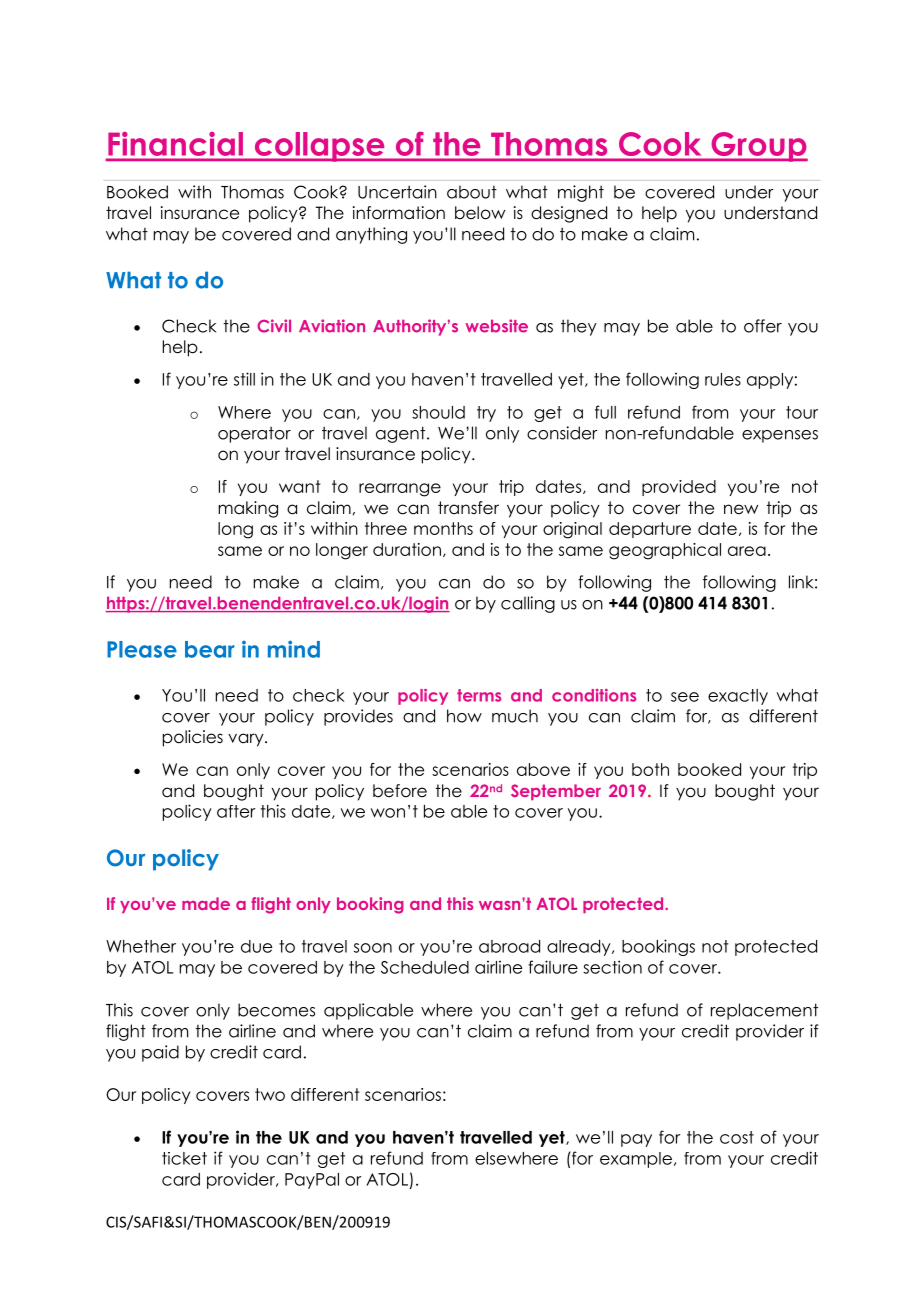 Image resolution: width=924 pixels, height=1308 pixels. What do you see at coordinates (248, 509) in the image?
I see `making` at bounding box center [248, 509].
